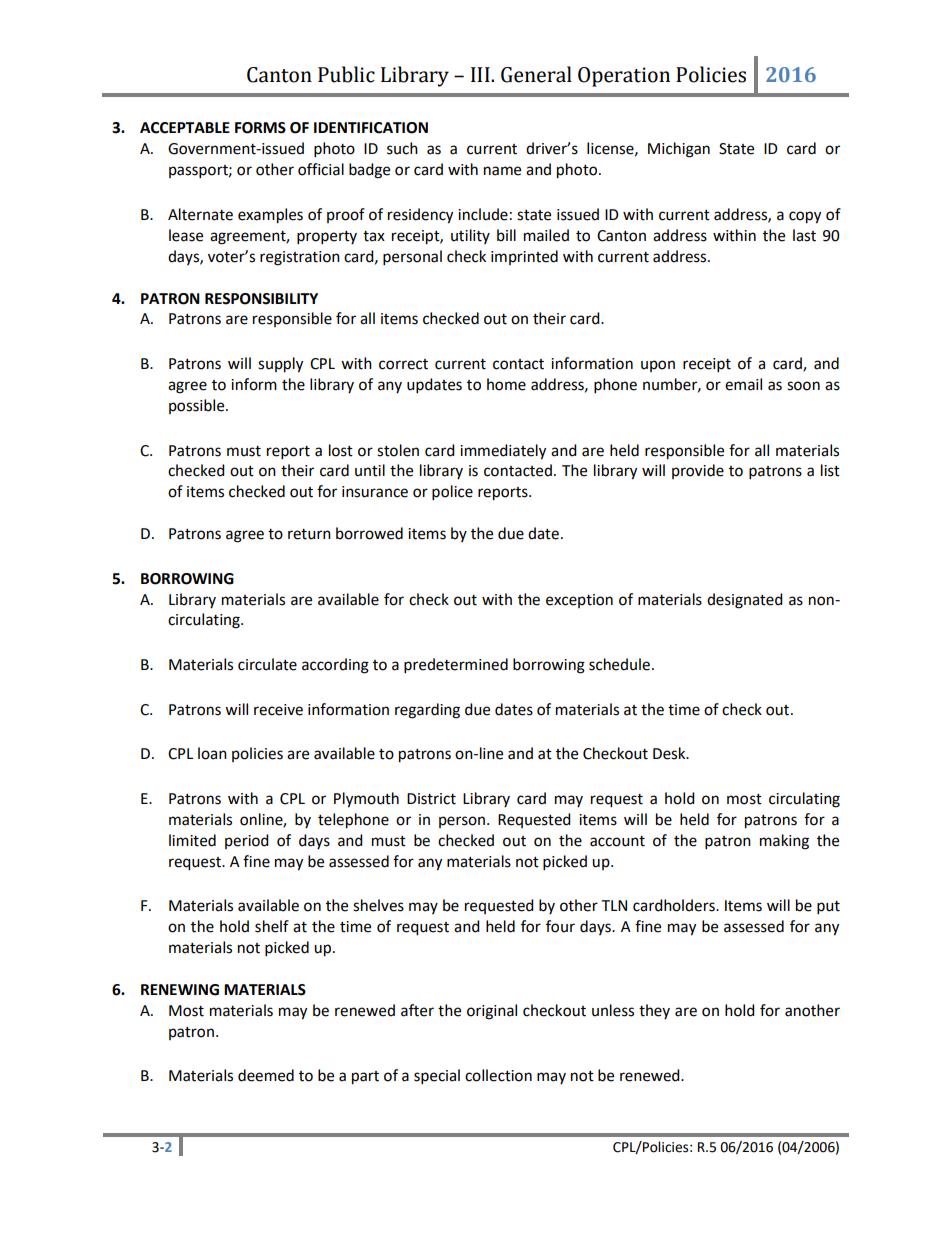 The width and height of the screenshot is (952, 1233). What do you see at coordinates (266, 1075) in the screenshot?
I see `deemed` at bounding box center [266, 1075].
